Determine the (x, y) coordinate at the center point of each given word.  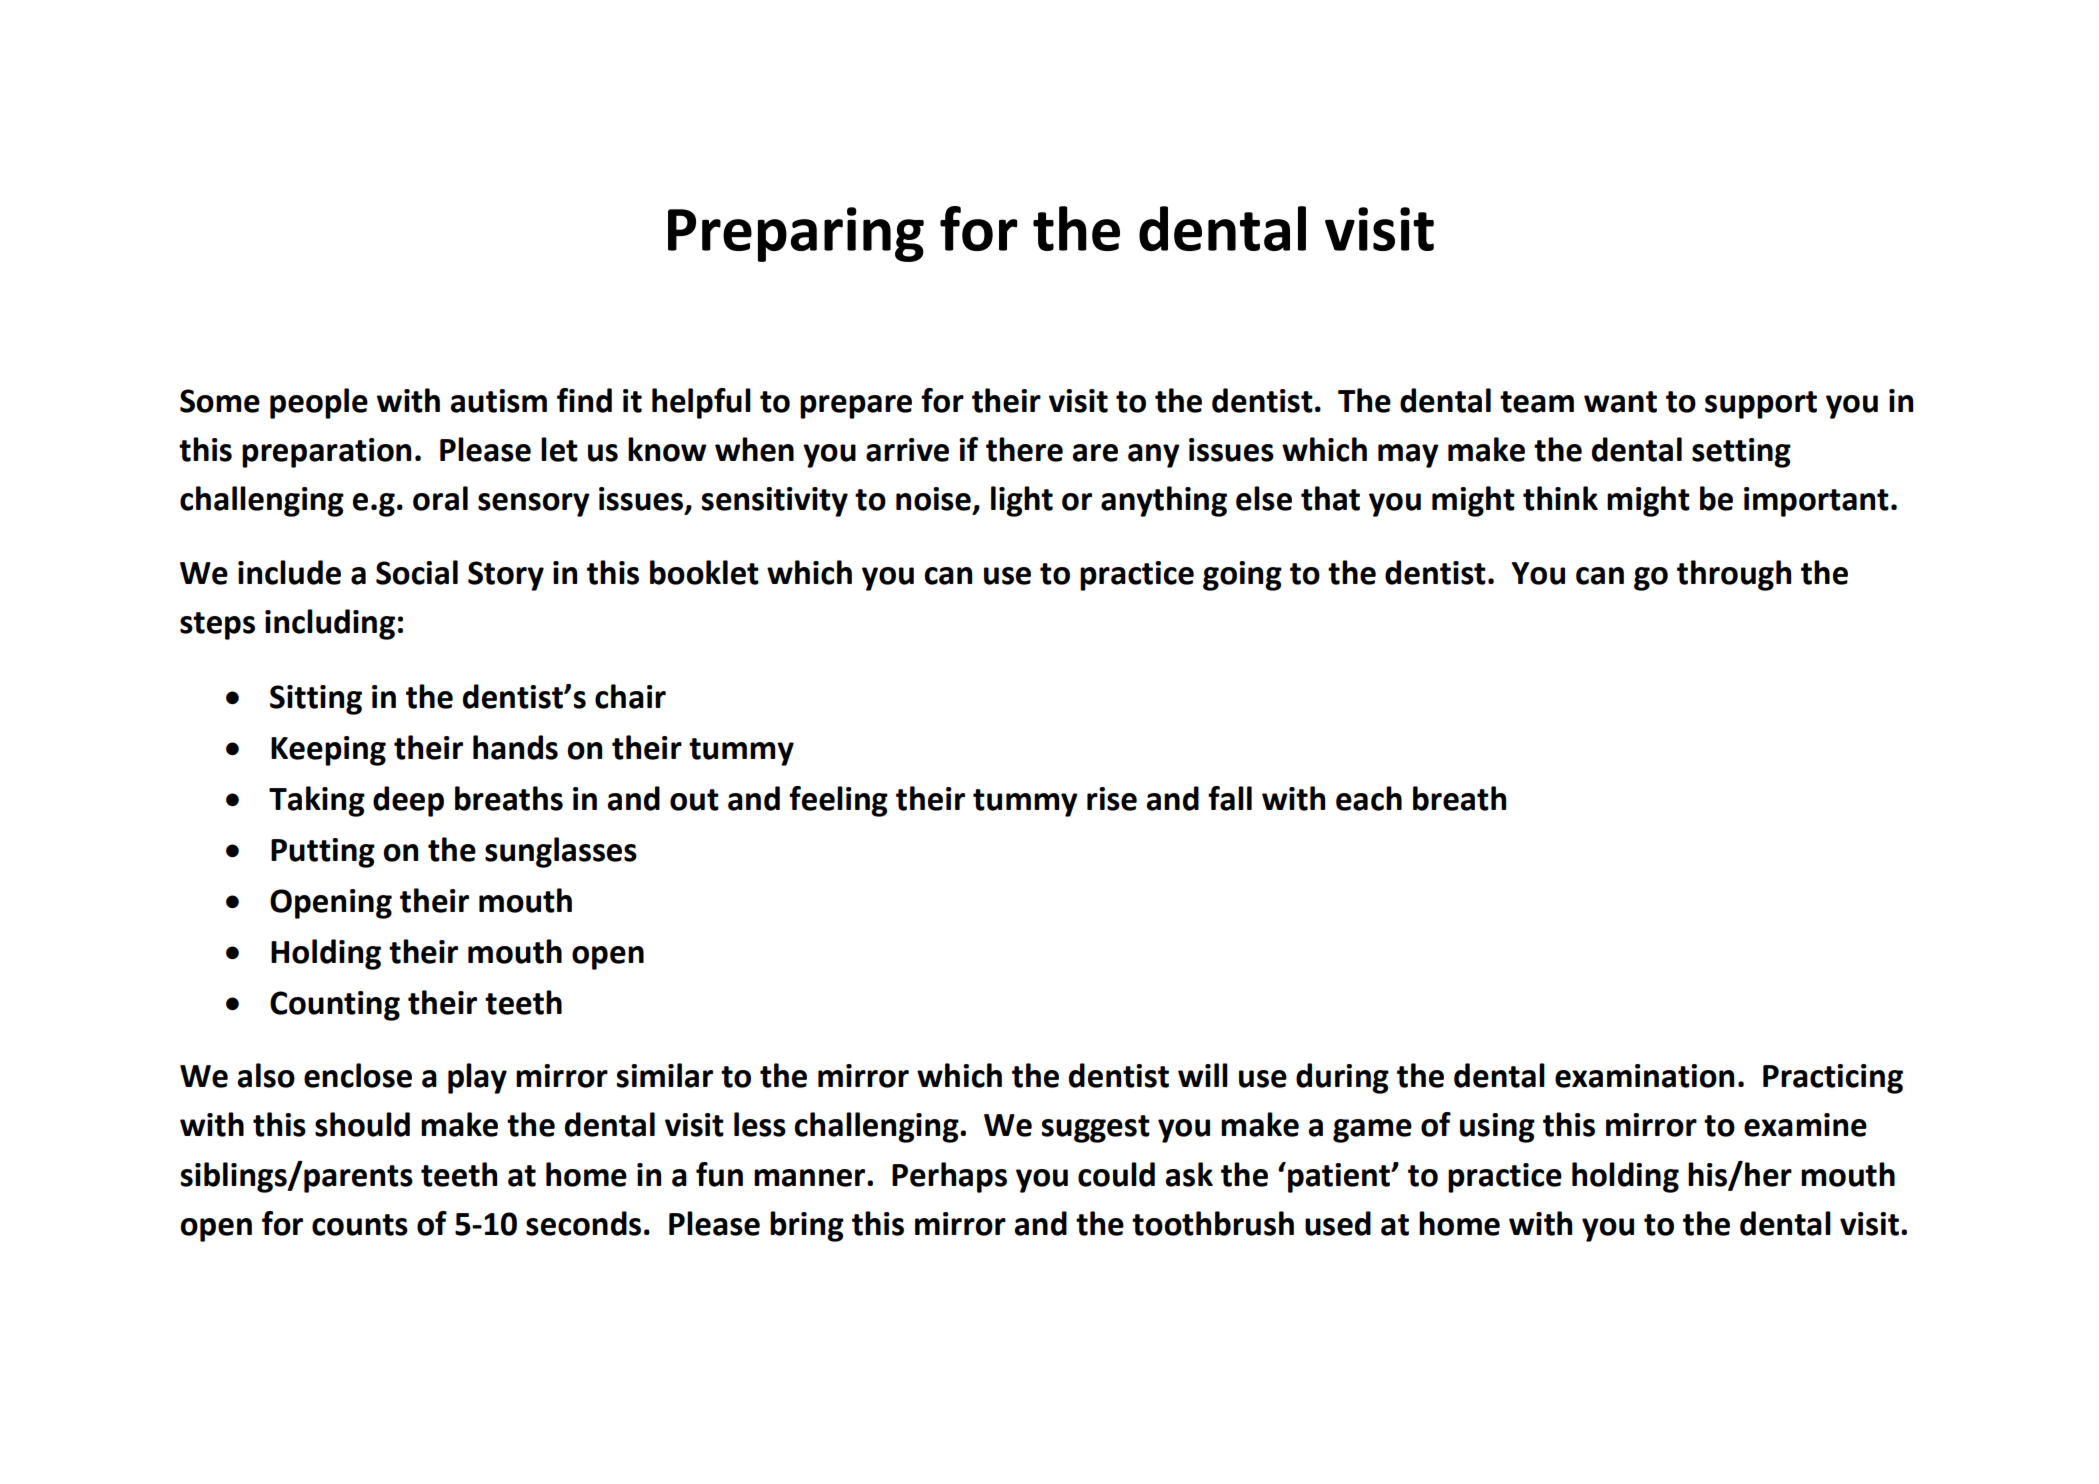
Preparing (796, 234)
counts (360, 1225)
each (1369, 798)
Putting (323, 853)
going (1242, 576)
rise (1112, 799)
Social (417, 572)
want (1620, 402)
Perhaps (949, 1177)
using (1497, 1128)
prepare (856, 407)
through (1734, 575)
